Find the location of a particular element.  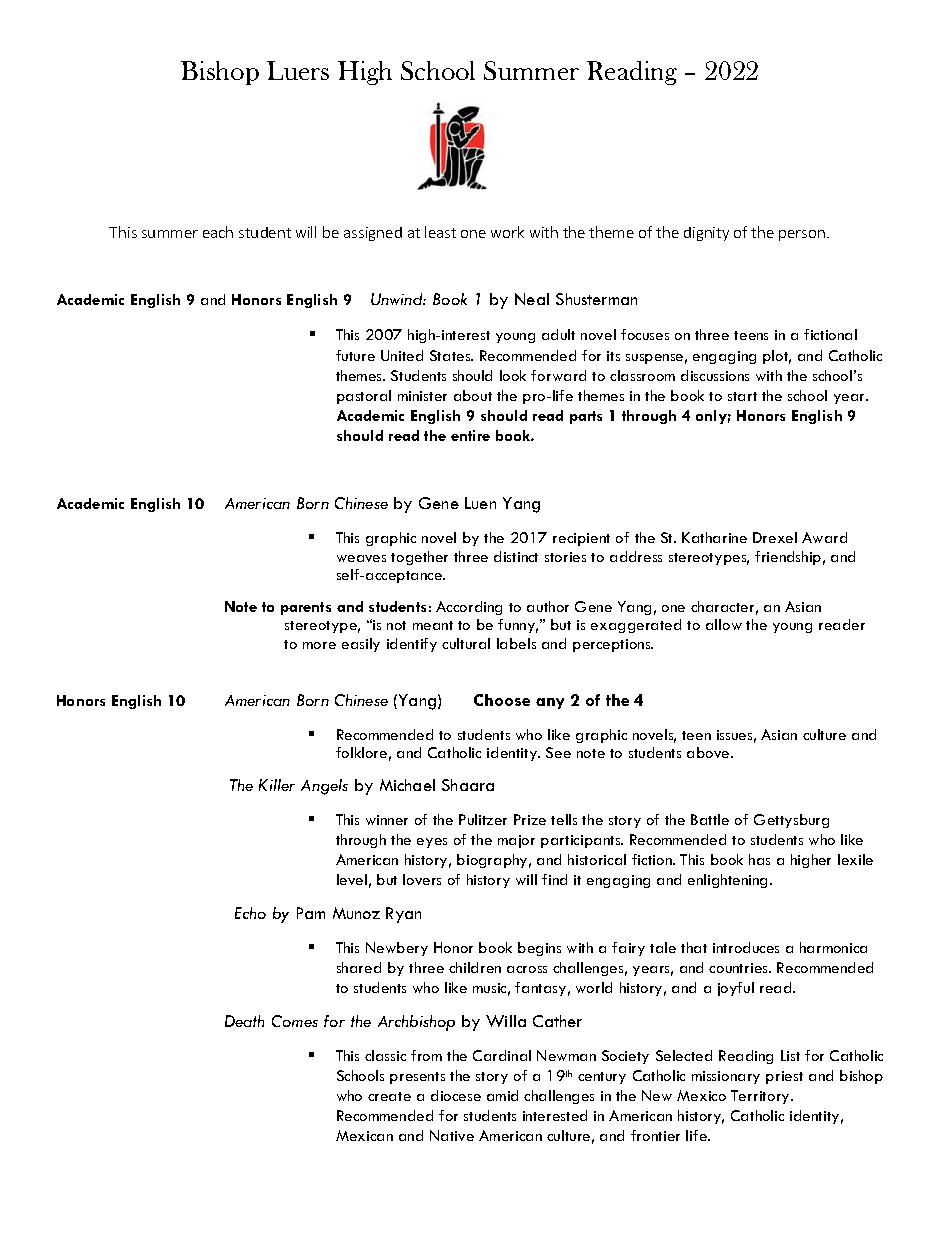

Mexican is located at coordinates (364, 1135).
